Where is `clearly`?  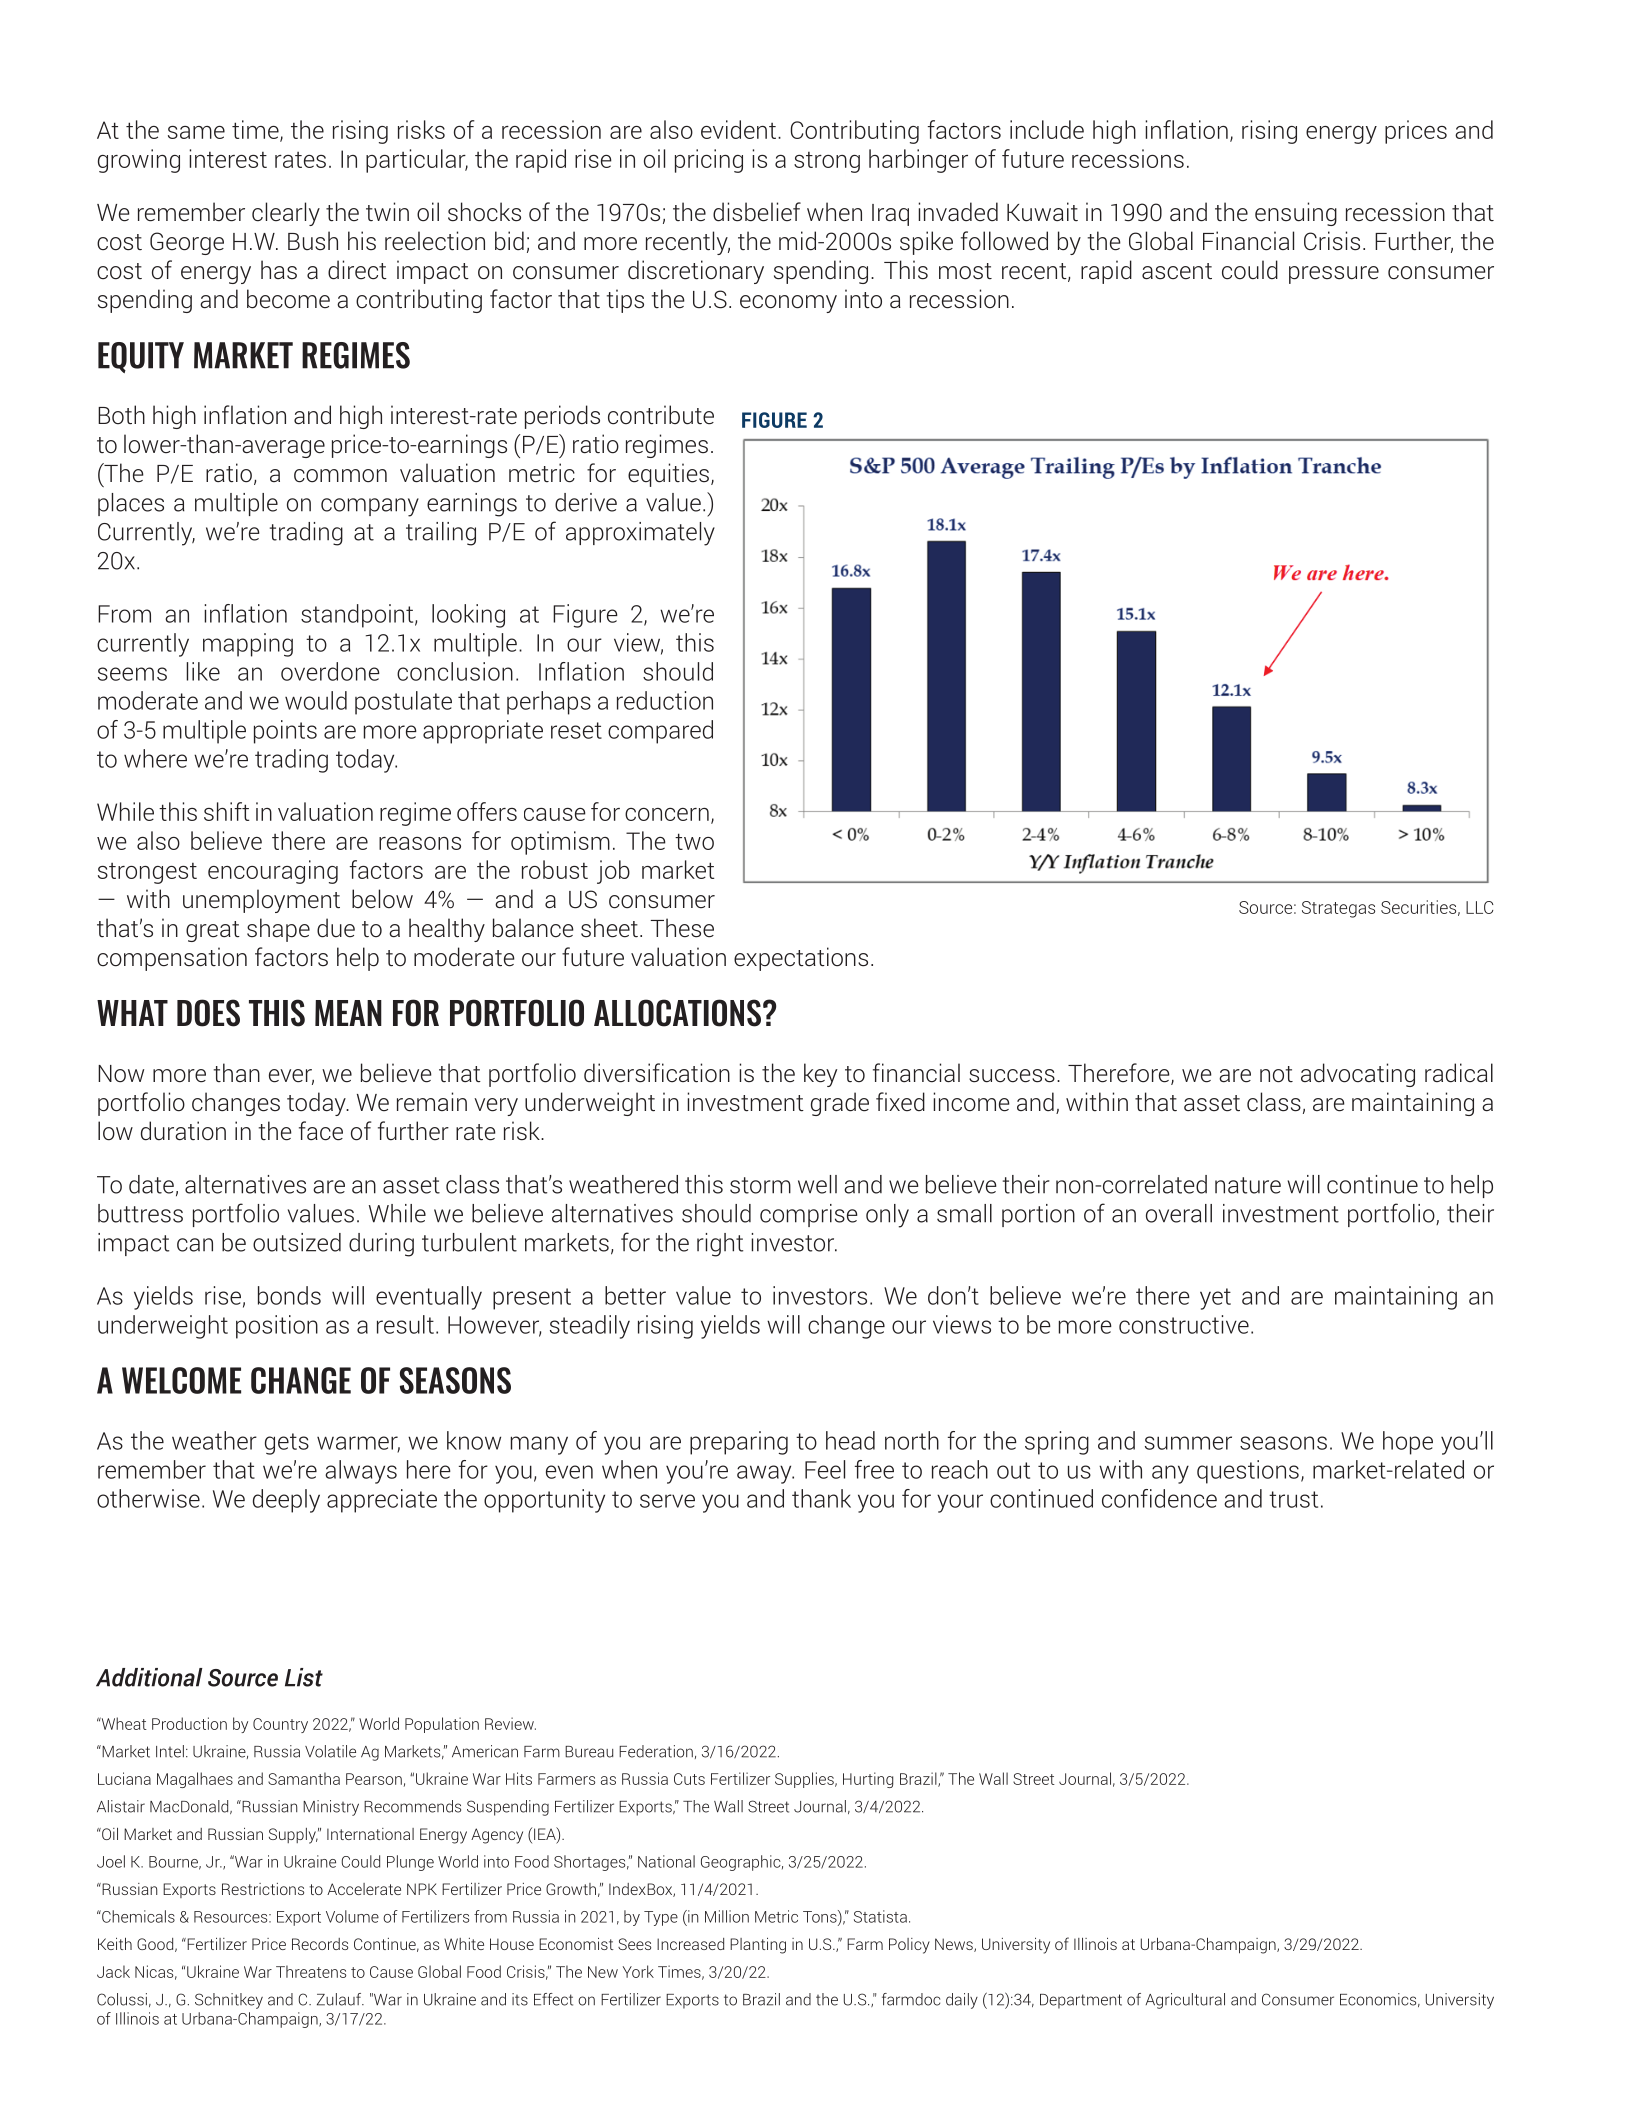
clearly is located at coordinates (286, 214).
